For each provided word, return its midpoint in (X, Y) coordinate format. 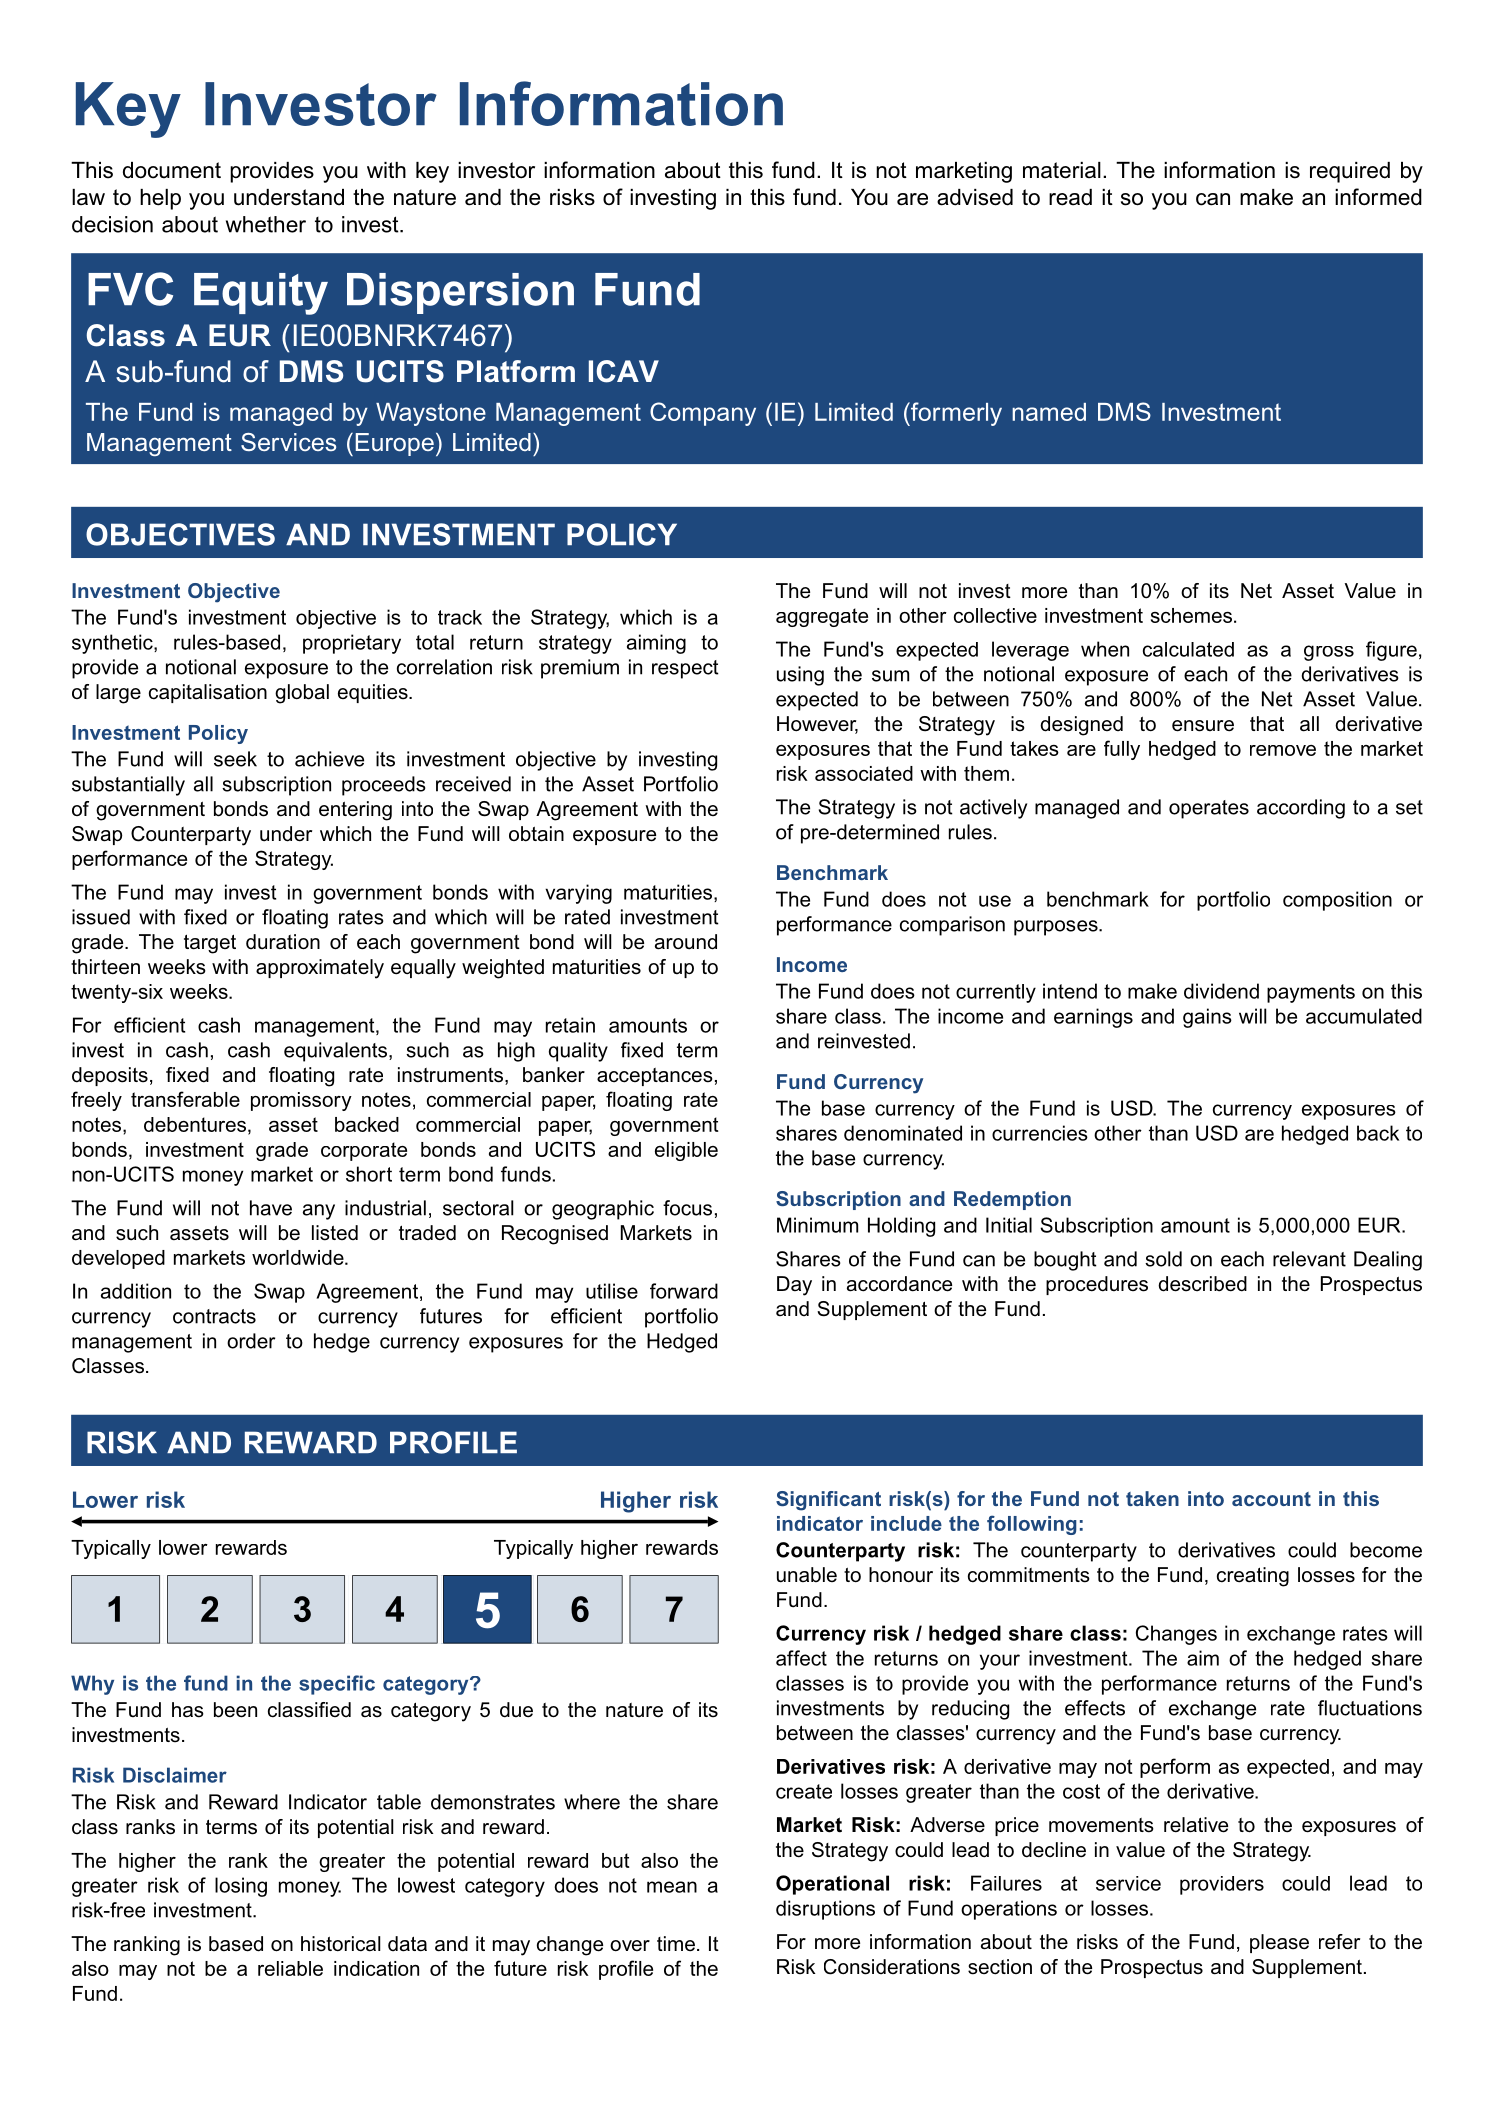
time (677, 1944)
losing (241, 1887)
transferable (185, 1099)
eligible (686, 1151)
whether (266, 224)
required (1350, 172)
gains (1207, 1018)
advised (975, 197)
